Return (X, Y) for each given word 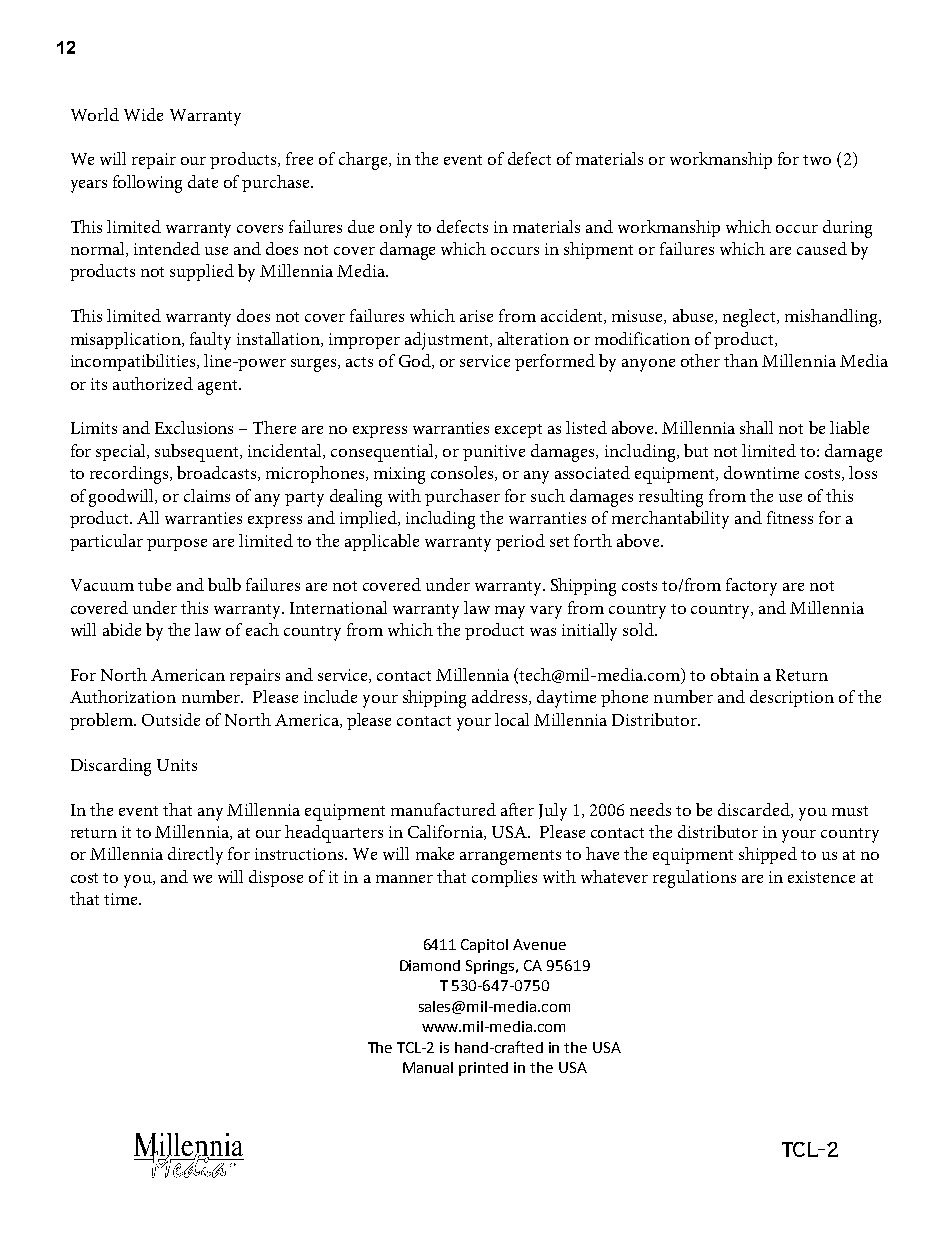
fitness (790, 517)
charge (364, 161)
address (501, 697)
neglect (750, 318)
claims (207, 495)
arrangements (510, 857)
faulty (210, 341)
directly (195, 856)
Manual (428, 1067)
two (817, 160)
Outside (171, 719)
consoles (463, 473)
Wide (143, 114)
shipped (768, 855)
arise (476, 316)
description (792, 698)
